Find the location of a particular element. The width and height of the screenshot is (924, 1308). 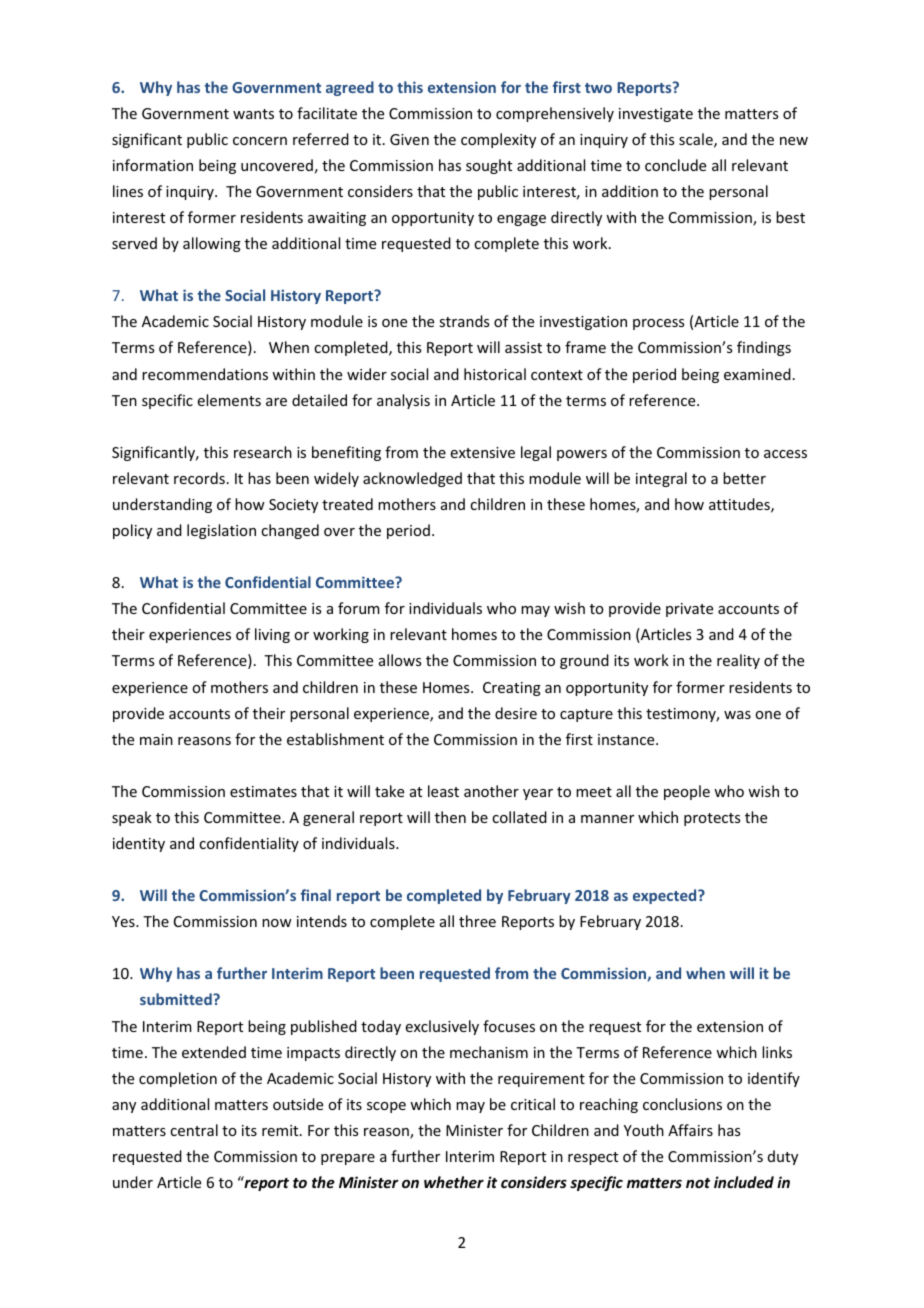

wants is located at coordinates (253, 114).
